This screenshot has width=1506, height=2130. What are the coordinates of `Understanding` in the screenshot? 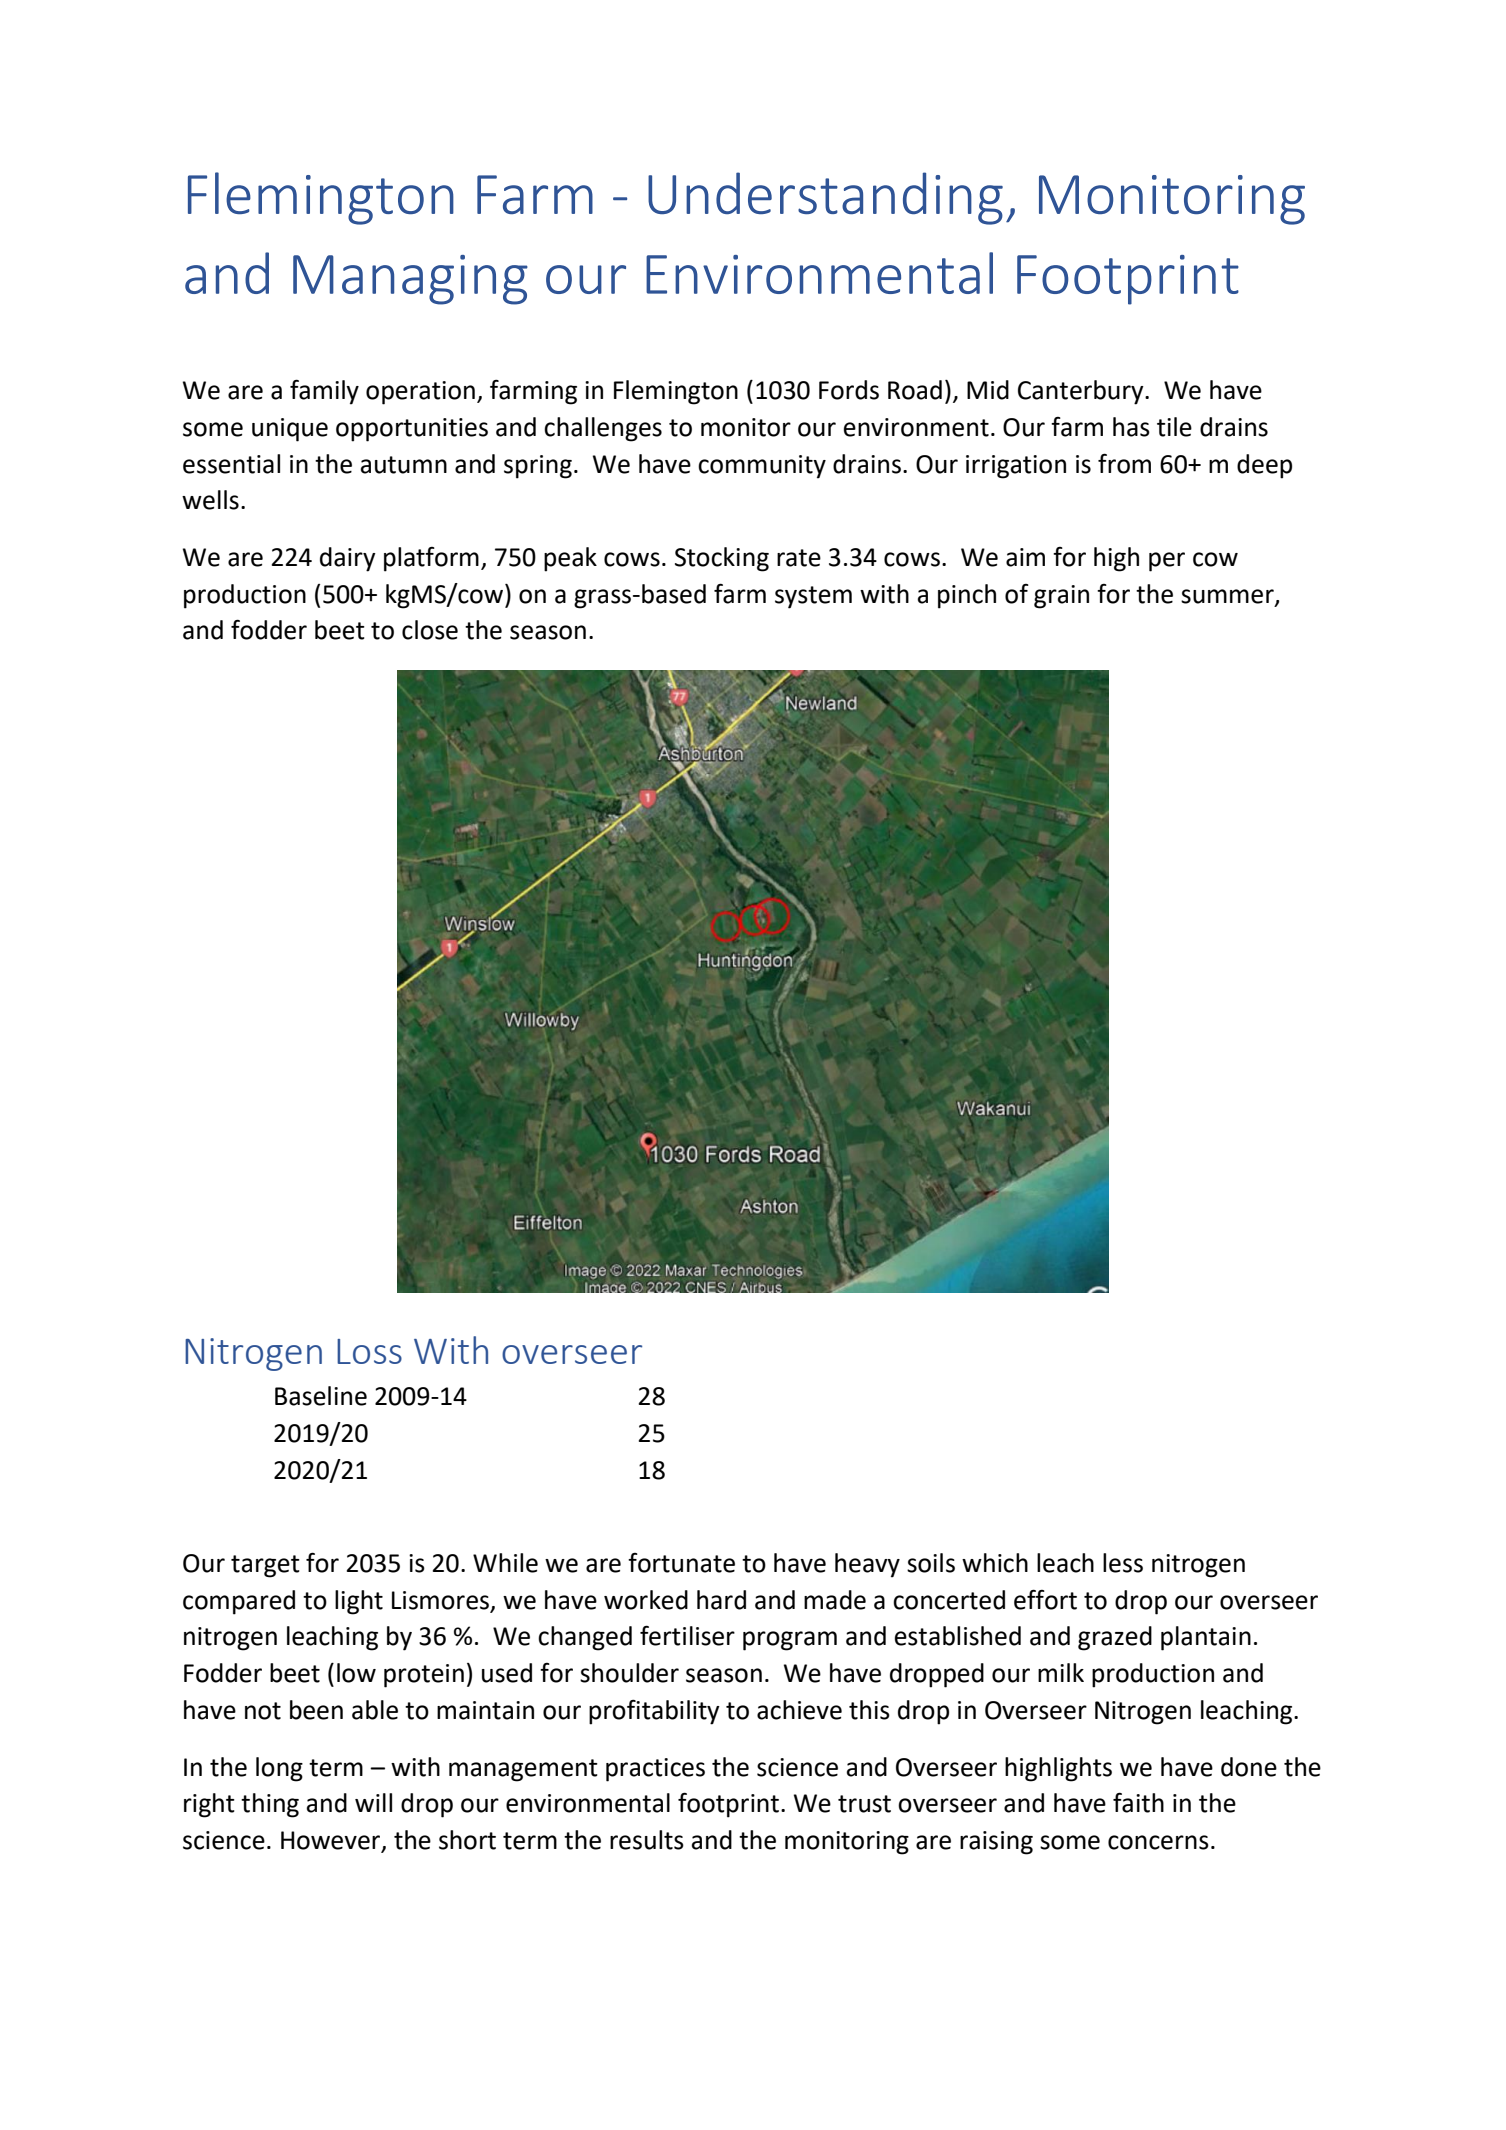 It's located at (825, 198).
